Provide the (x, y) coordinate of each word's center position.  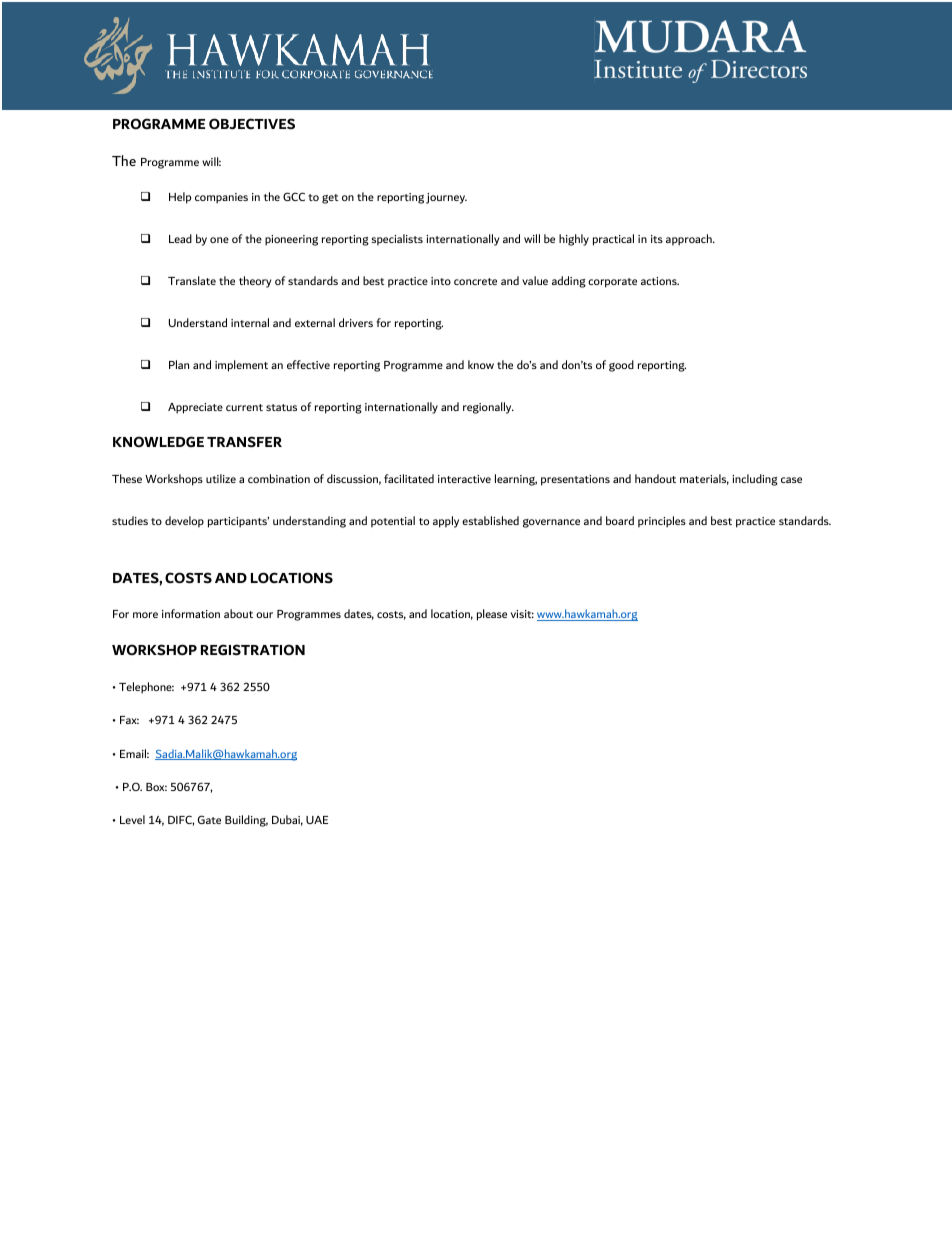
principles (662, 522)
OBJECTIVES (252, 124)
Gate (209, 819)
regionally (488, 408)
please (492, 615)
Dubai (287, 820)
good (621, 366)
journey (446, 198)
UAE (317, 820)
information (191, 613)
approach (690, 240)
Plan (179, 364)
